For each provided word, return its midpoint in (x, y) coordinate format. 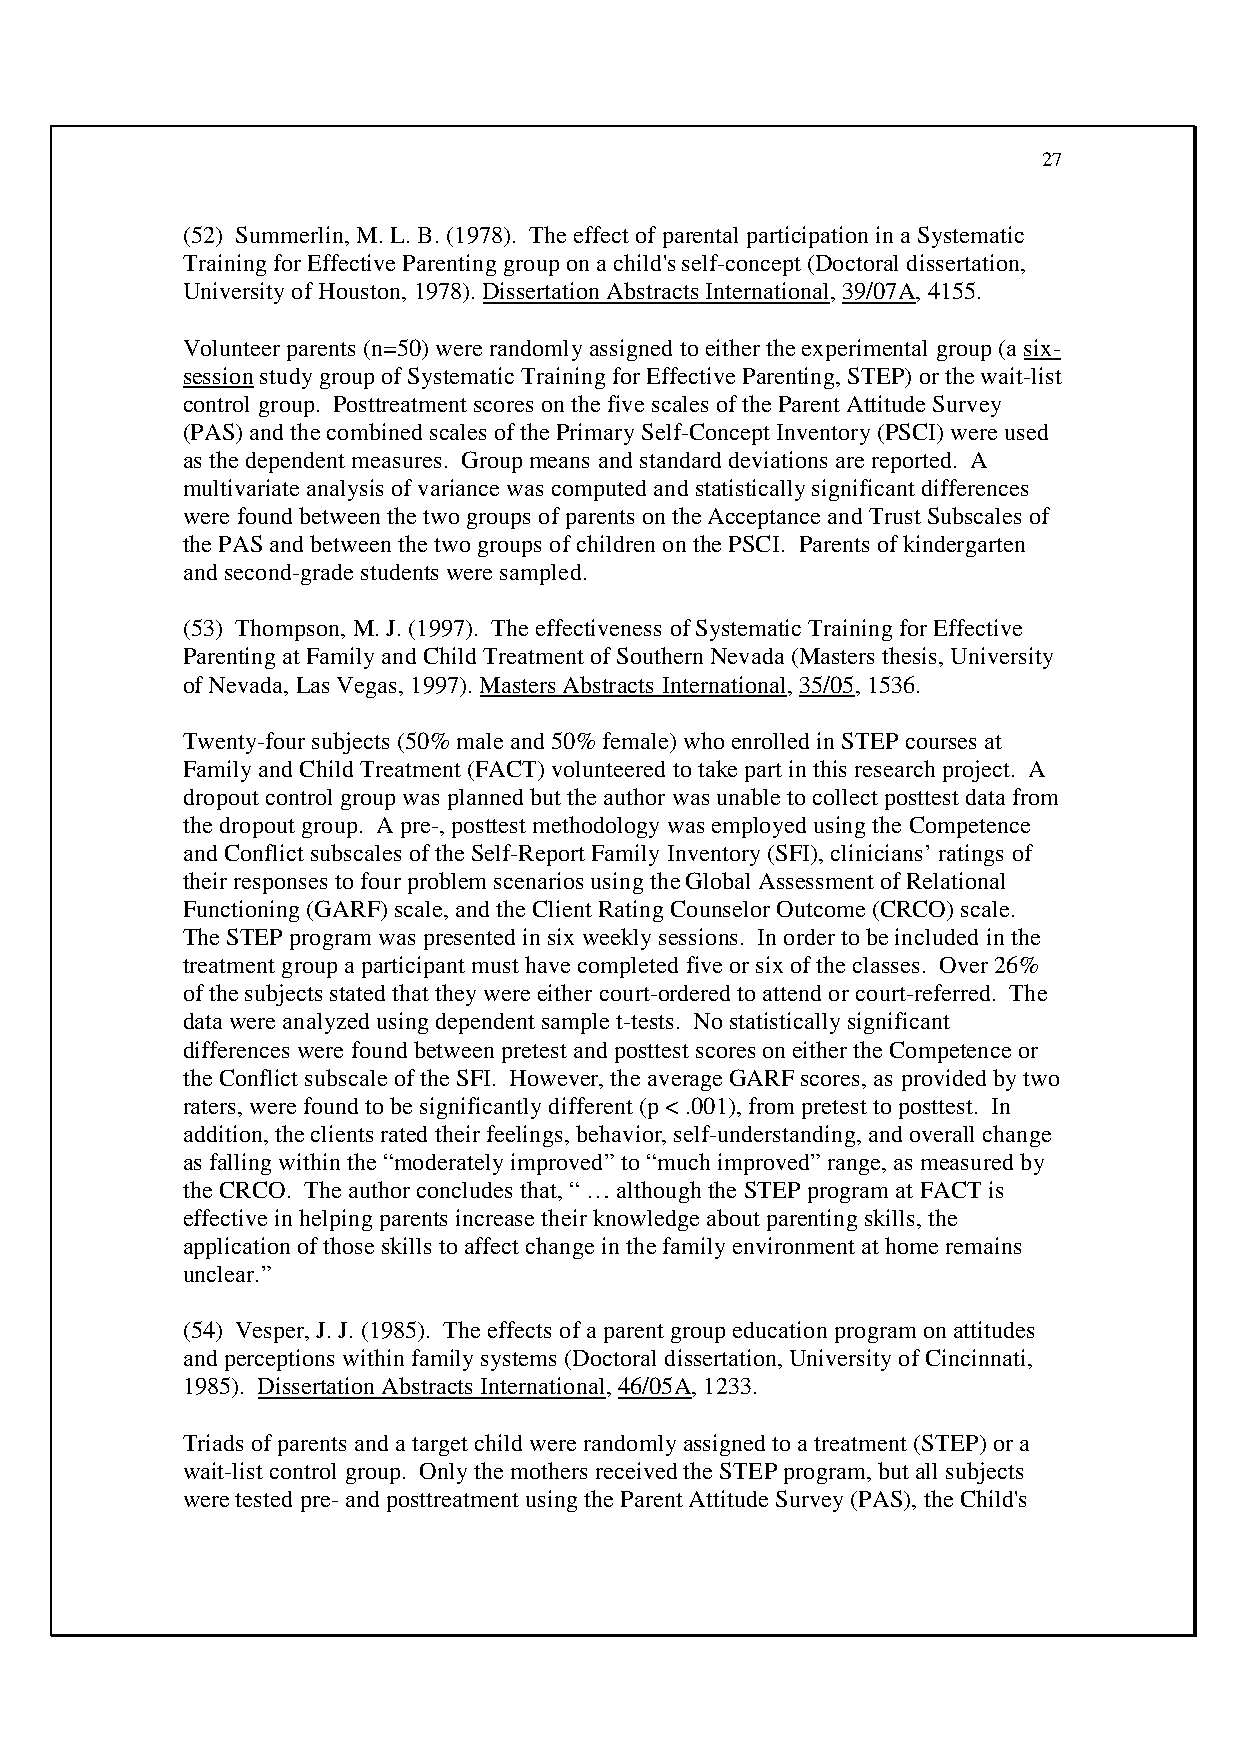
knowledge (646, 1220)
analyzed (326, 1023)
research (895, 768)
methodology (596, 827)
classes (886, 965)
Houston (361, 292)
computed (599, 490)
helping (335, 1220)
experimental (864, 350)
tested (263, 1499)
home (911, 1245)
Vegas (368, 687)
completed (628, 967)
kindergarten (964, 546)
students (399, 572)
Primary (595, 434)
